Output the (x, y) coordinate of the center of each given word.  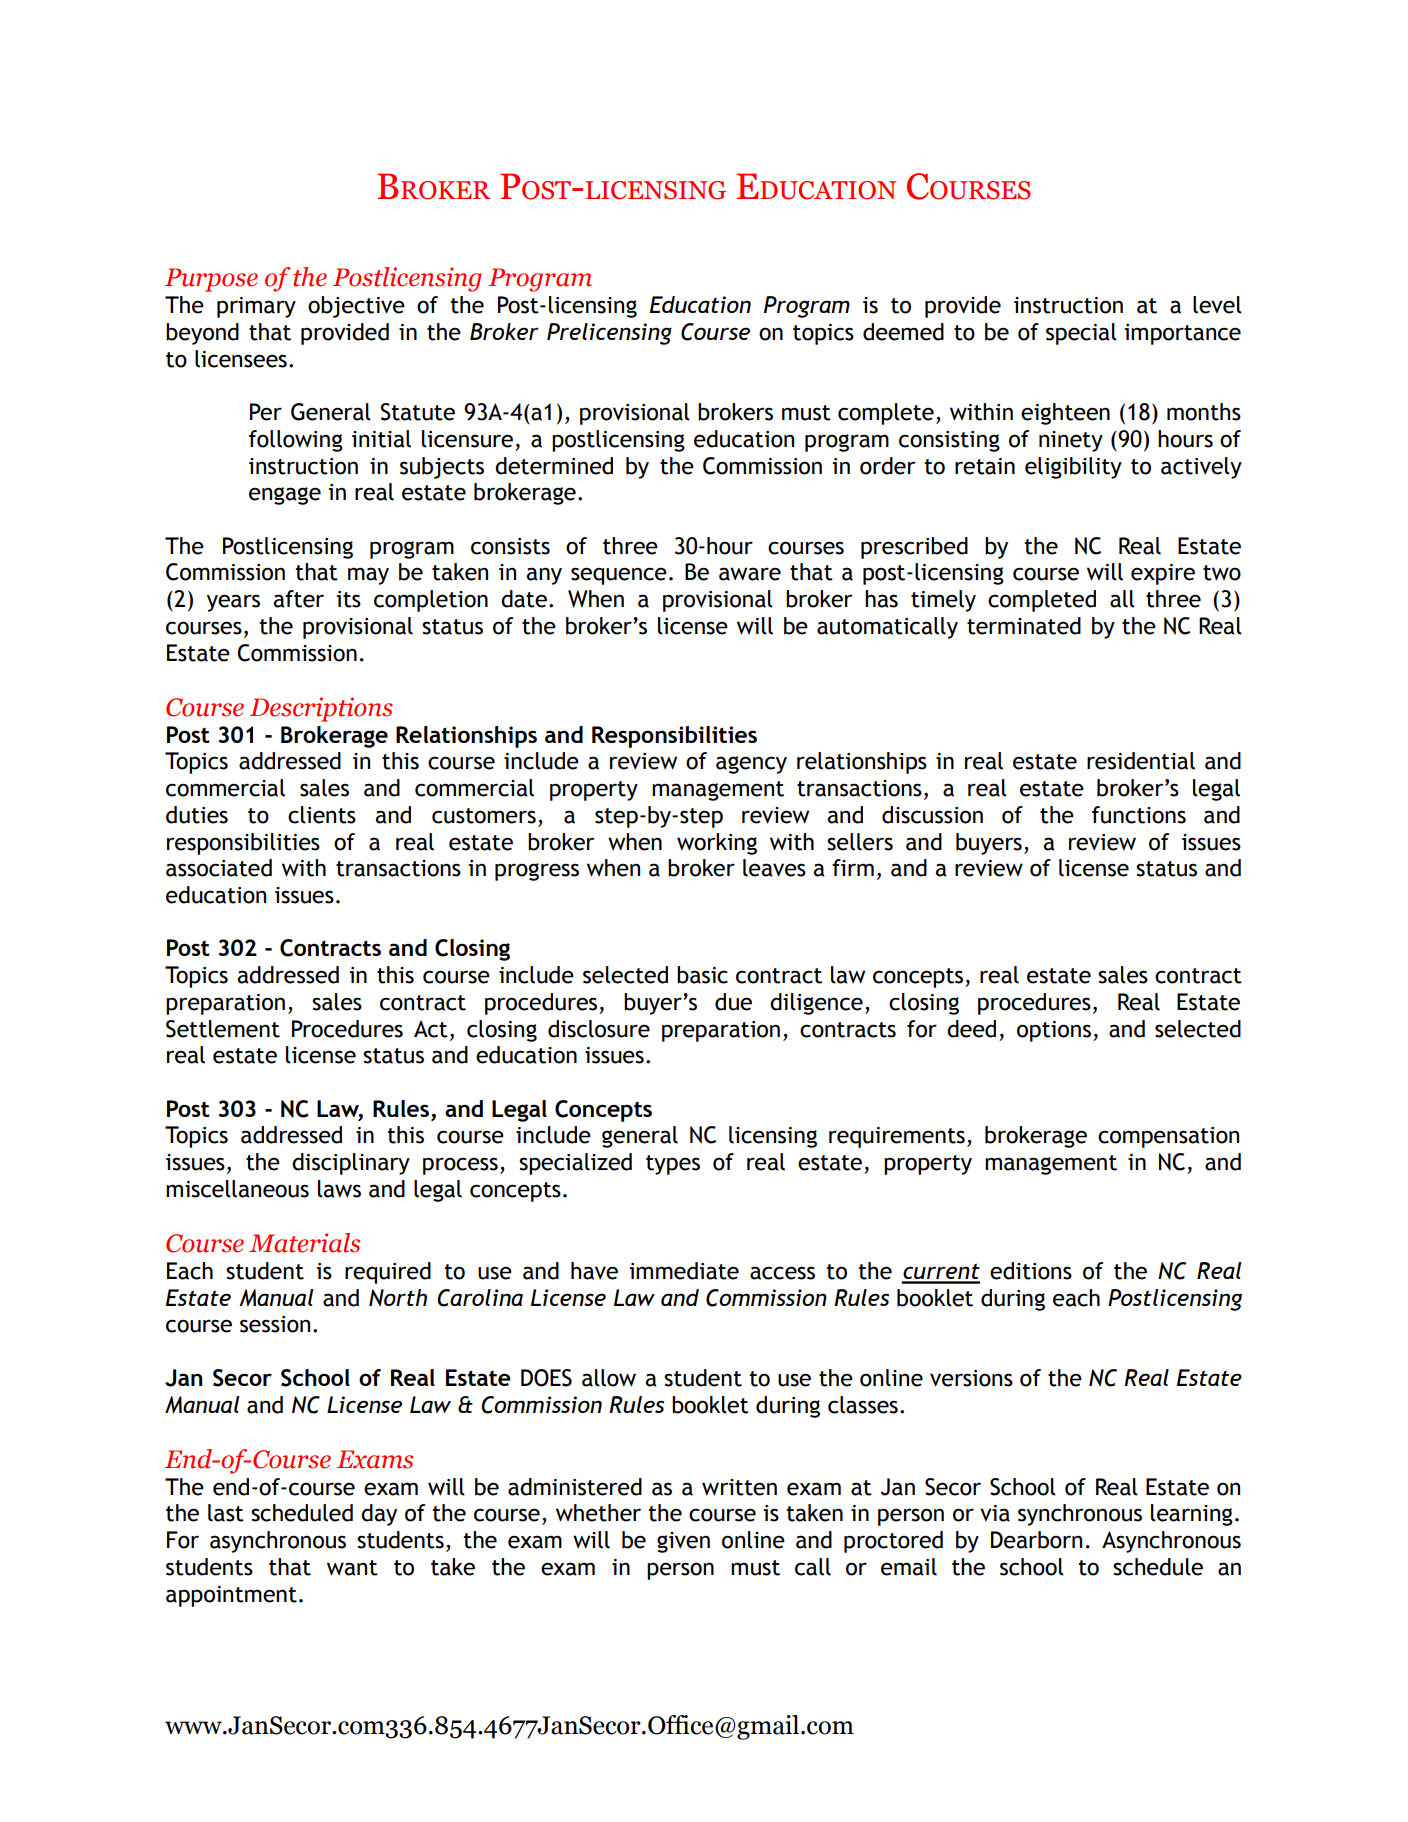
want (352, 1568)
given (683, 1542)
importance (1182, 334)
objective (356, 307)
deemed (903, 332)
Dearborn (1036, 1540)
